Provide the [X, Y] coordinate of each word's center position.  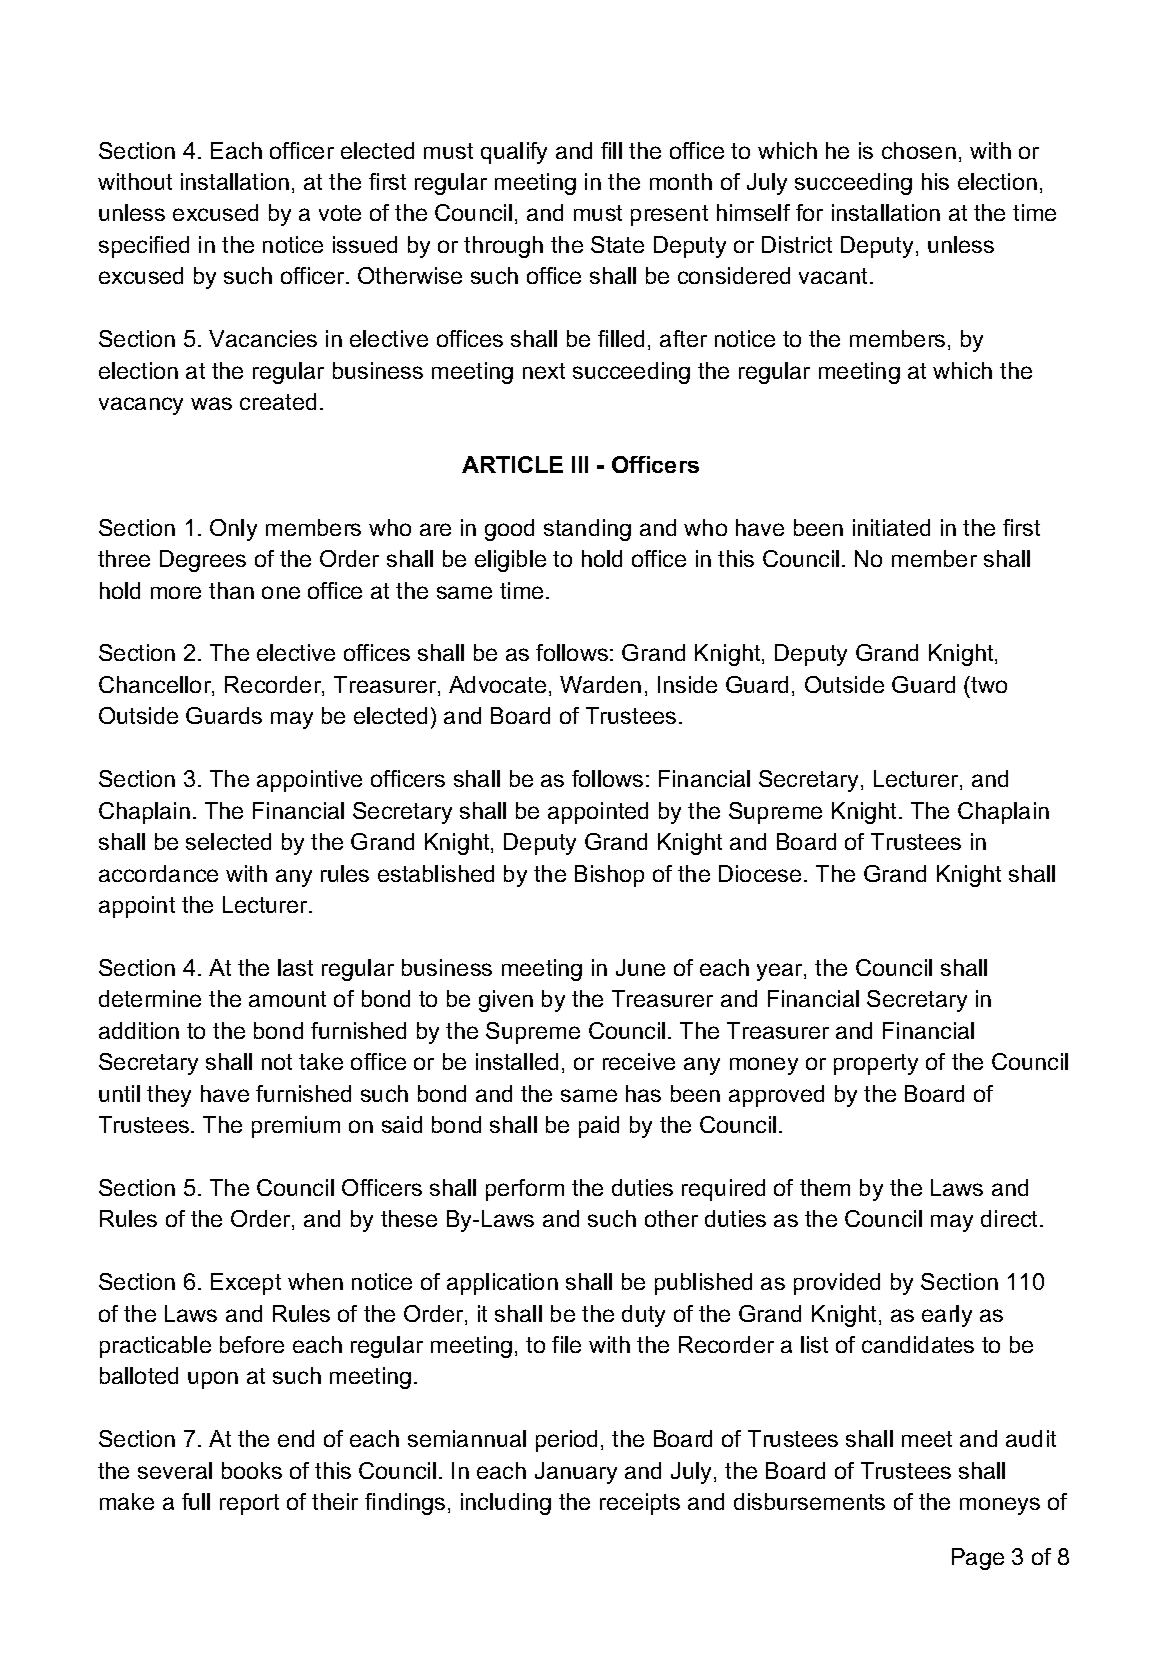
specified [144, 247]
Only [233, 530]
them [825, 1187]
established [436, 873]
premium [296, 1127]
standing [587, 530]
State [617, 244]
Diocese [760, 873]
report [249, 1504]
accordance [158, 873]
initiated [891, 527]
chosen [919, 150]
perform [525, 1190]
